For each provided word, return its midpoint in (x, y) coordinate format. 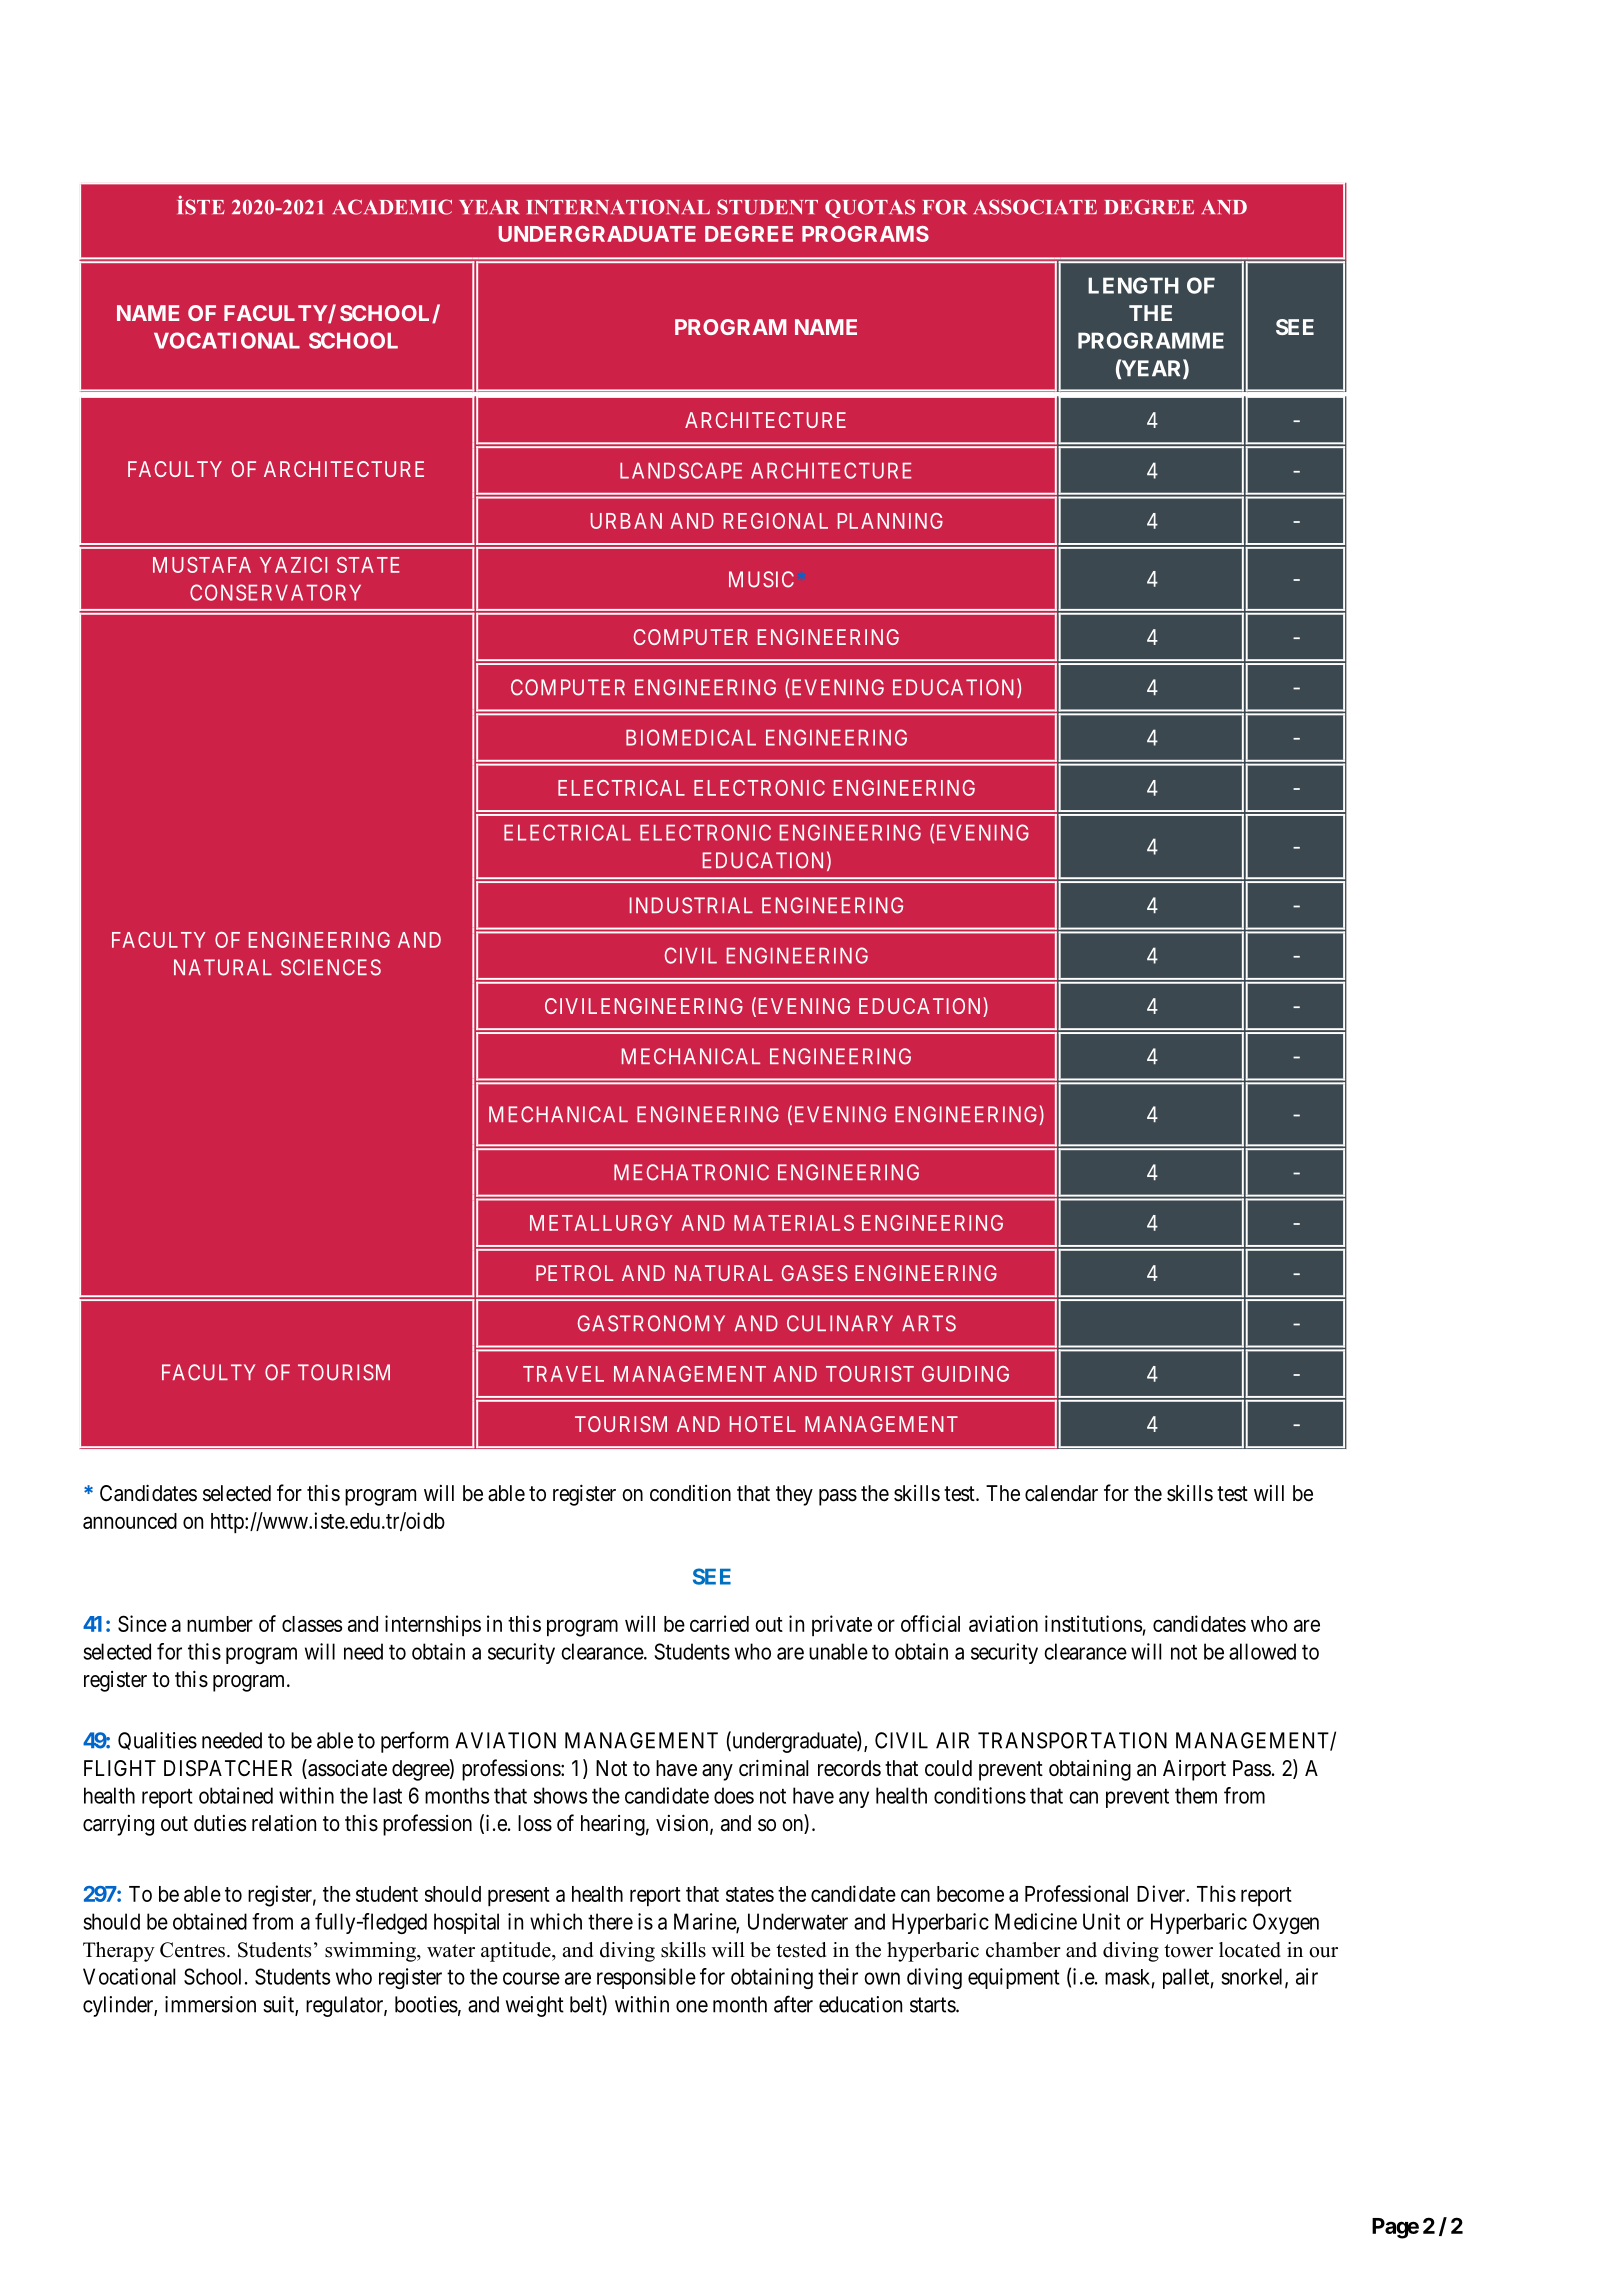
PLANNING (890, 521)
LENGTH (1133, 285)
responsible (646, 1978)
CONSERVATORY (275, 592)
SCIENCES (331, 967)
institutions (1093, 1623)
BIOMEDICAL (691, 737)
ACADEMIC (392, 207)
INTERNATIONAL (618, 207)
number (220, 1624)
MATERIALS (794, 1223)
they (794, 1495)
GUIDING (965, 1374)
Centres (192, 1950)
